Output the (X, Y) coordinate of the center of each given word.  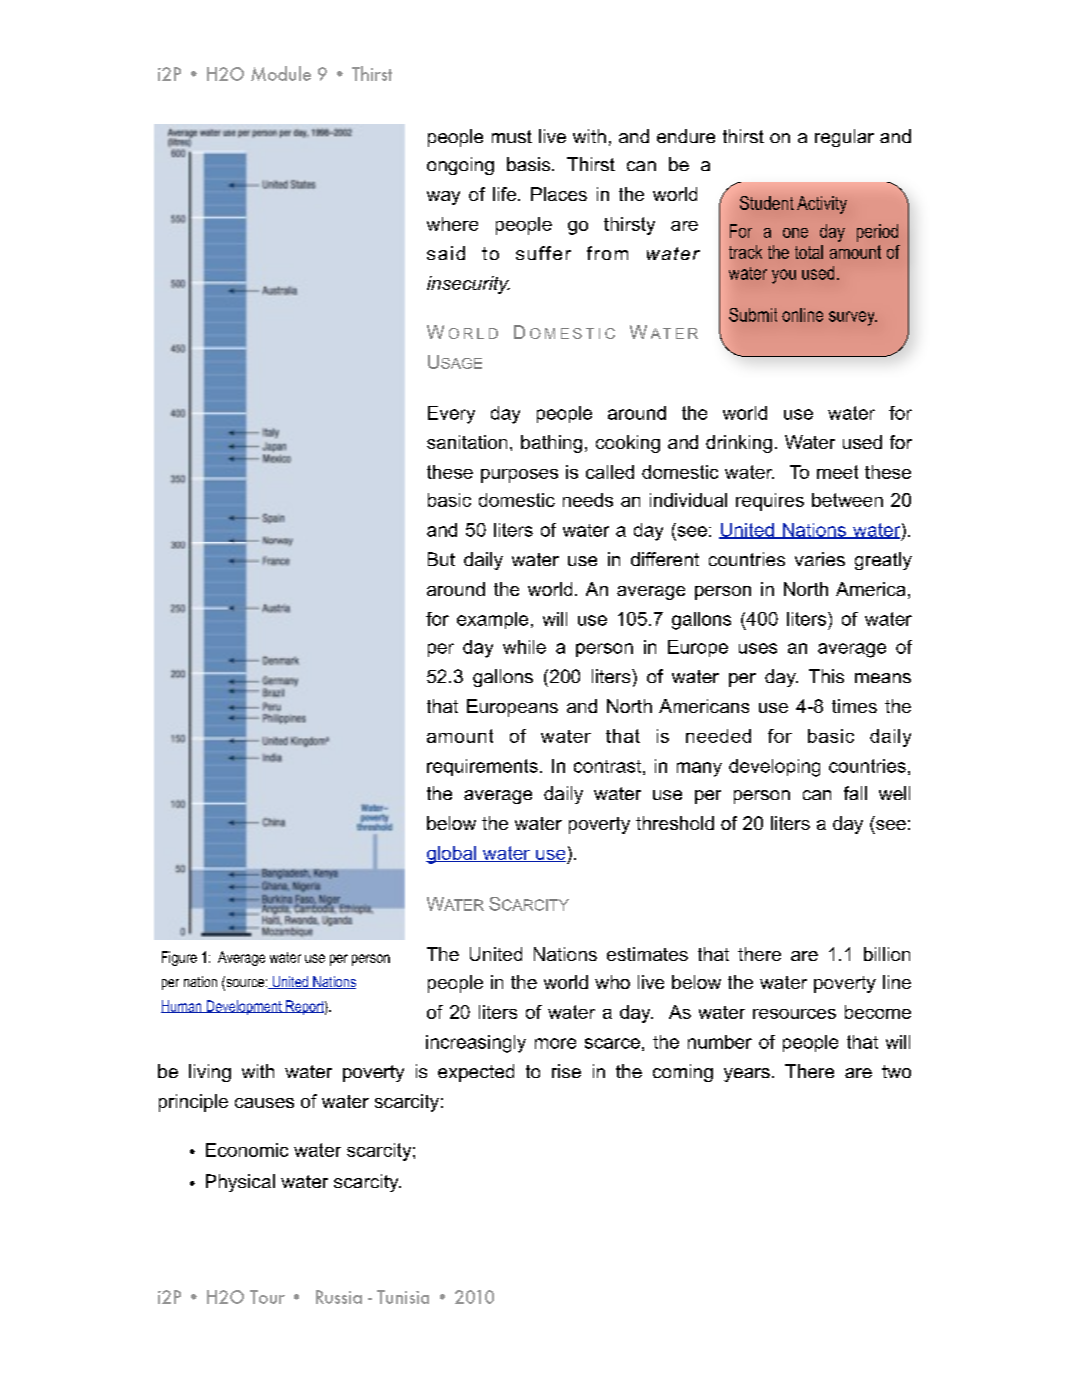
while (524, 647)
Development (244, 1007)
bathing (551, 444)
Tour (267, 1297)
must (512, 136)
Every (451, 415)
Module (281, 73)
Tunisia (403, 1297)
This (826, 676)
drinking (739, 444)
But (441, 559)
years (747, 1075)
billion (887, 954)
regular (844, 138)
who (612, 982)
